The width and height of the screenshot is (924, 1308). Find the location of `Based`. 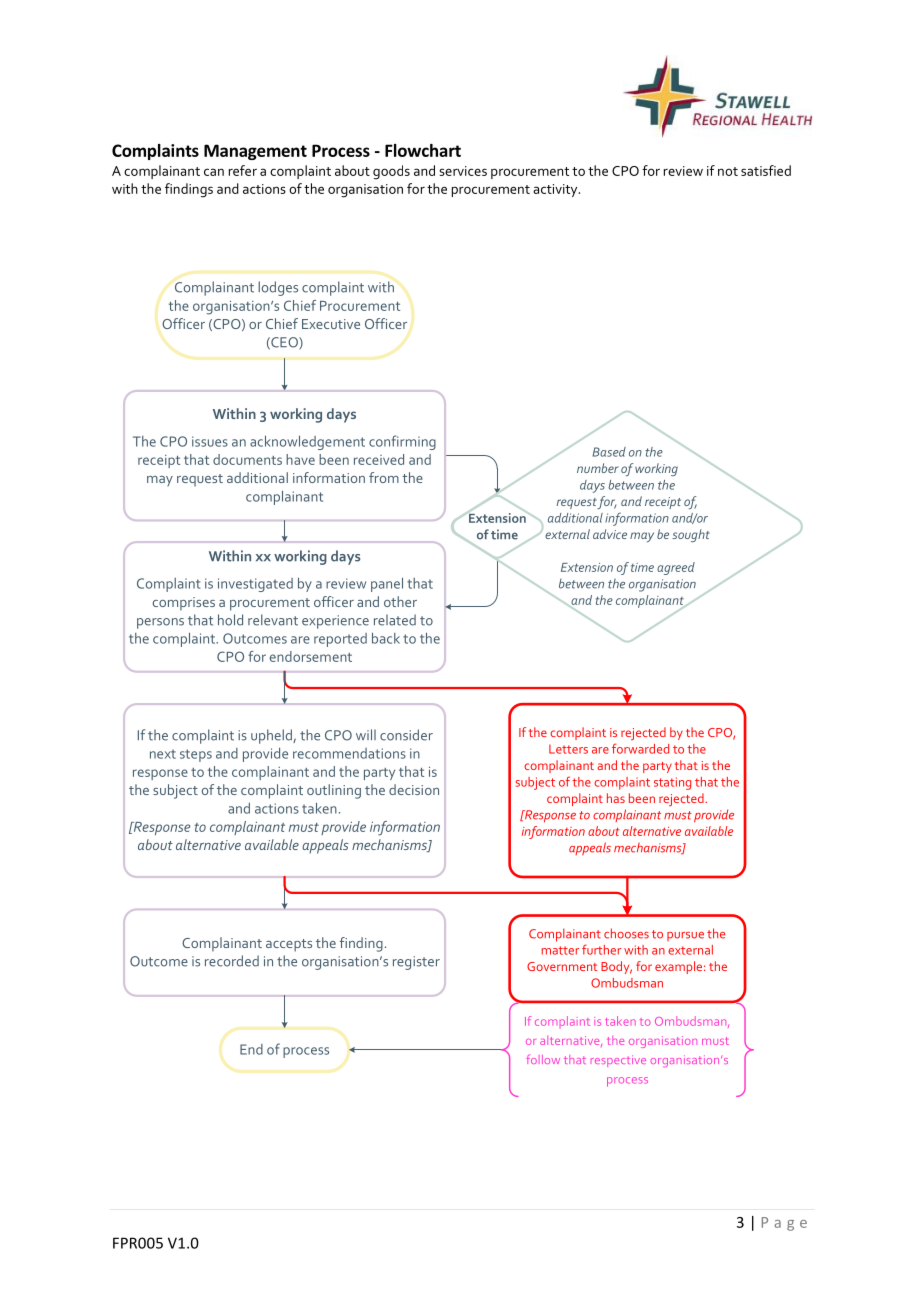

Based is located at coordinates (609, 452).
